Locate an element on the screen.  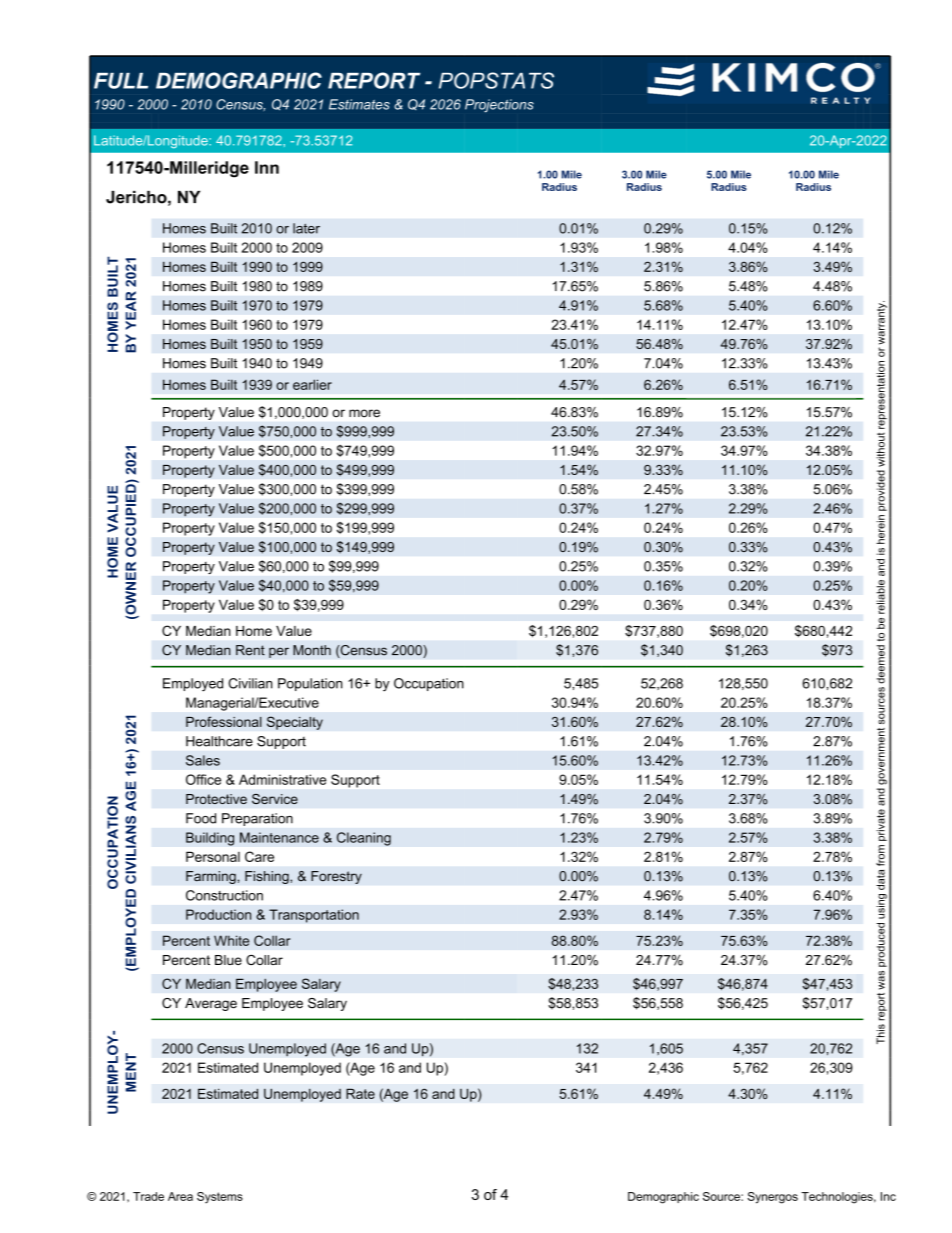
Estimates is located at coordinates (359, 104).
